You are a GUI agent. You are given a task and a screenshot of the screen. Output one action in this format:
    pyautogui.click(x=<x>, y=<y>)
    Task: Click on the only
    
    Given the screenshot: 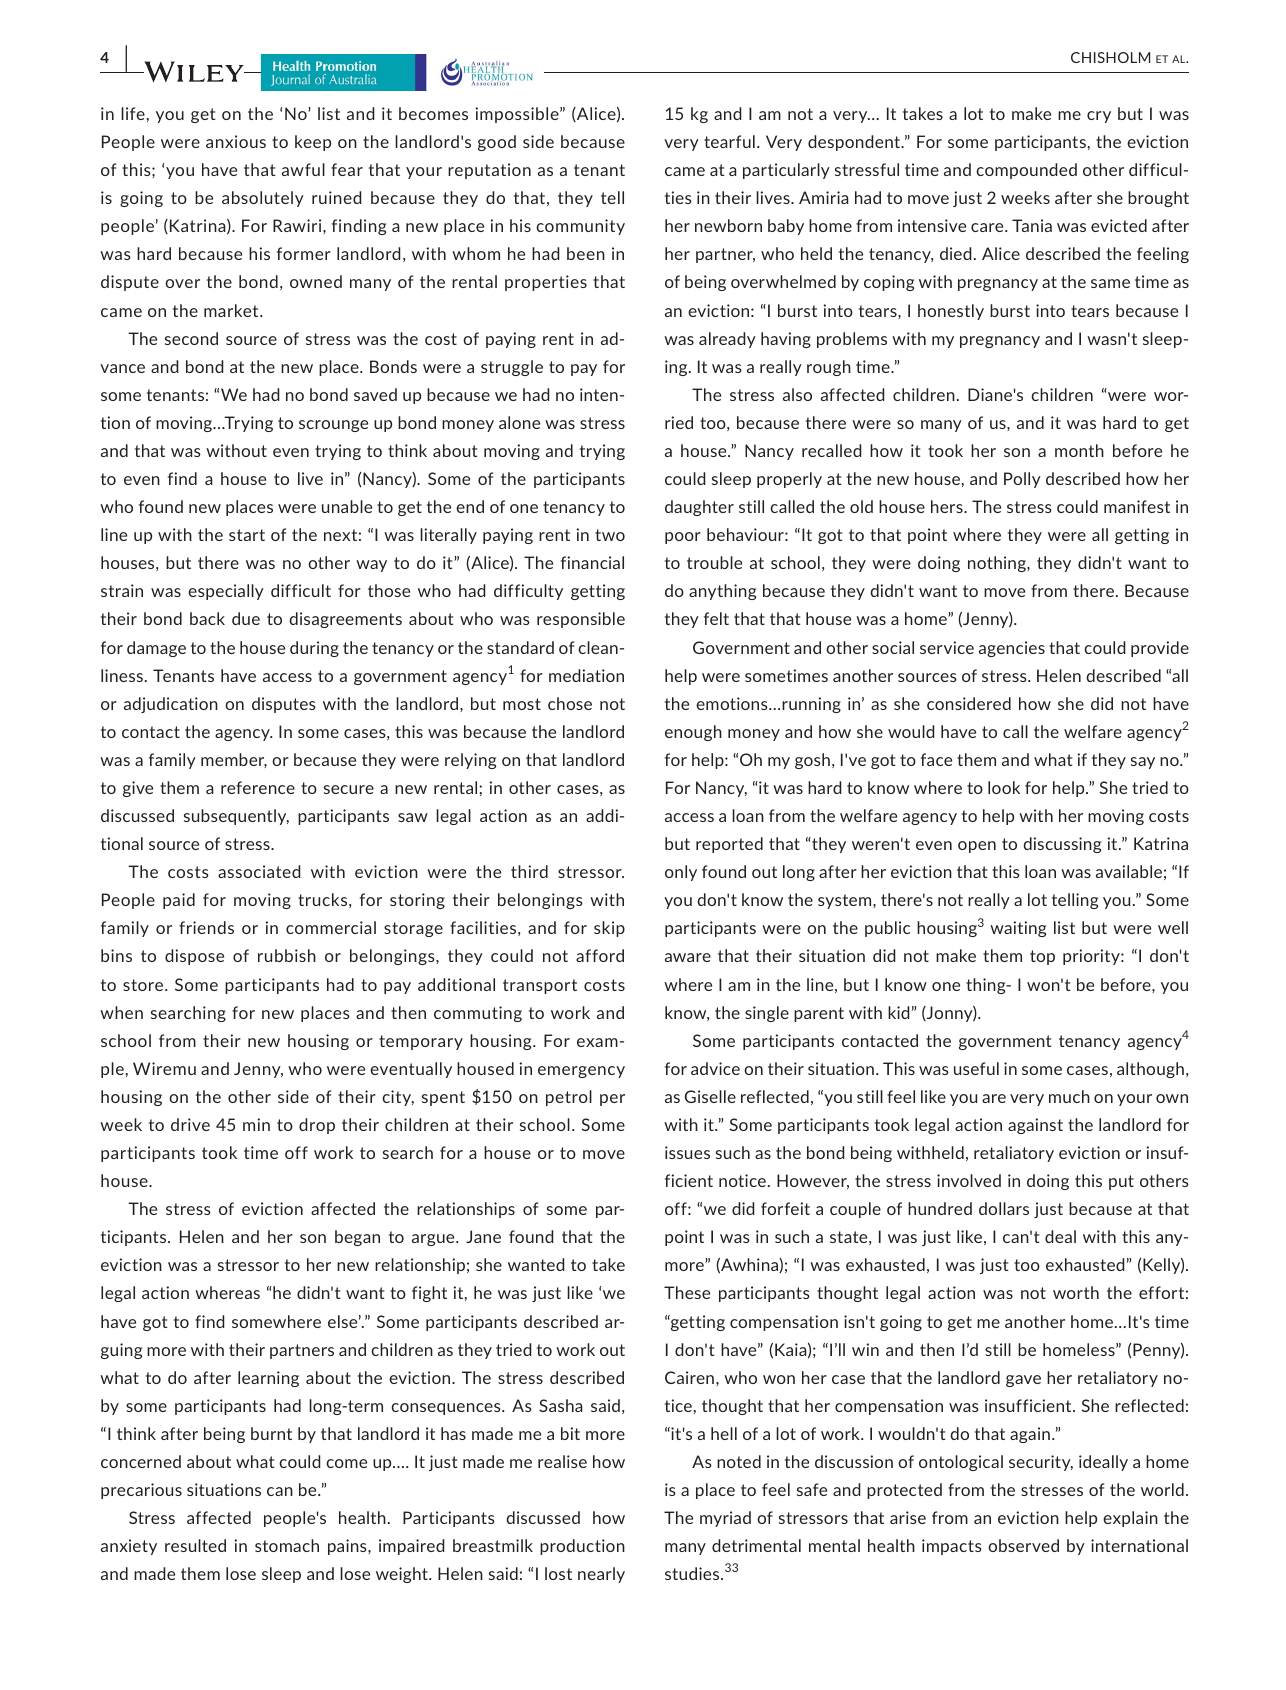 What is the action you would take?
    pyautogui.click(x=681, y=873)
